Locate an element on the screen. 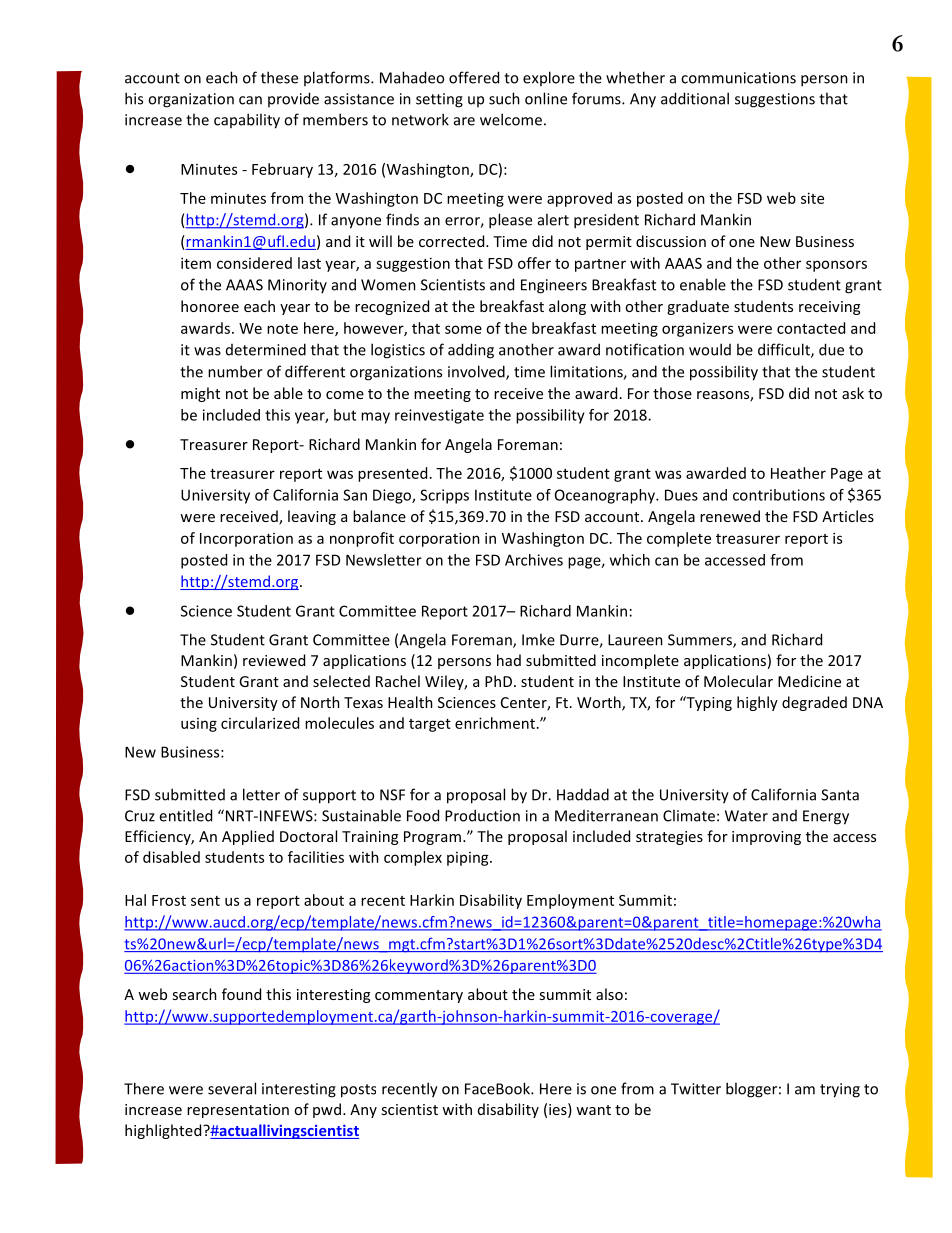 This screenshot has height=1233, width=952. involved is located at coordinates (477, 372).
